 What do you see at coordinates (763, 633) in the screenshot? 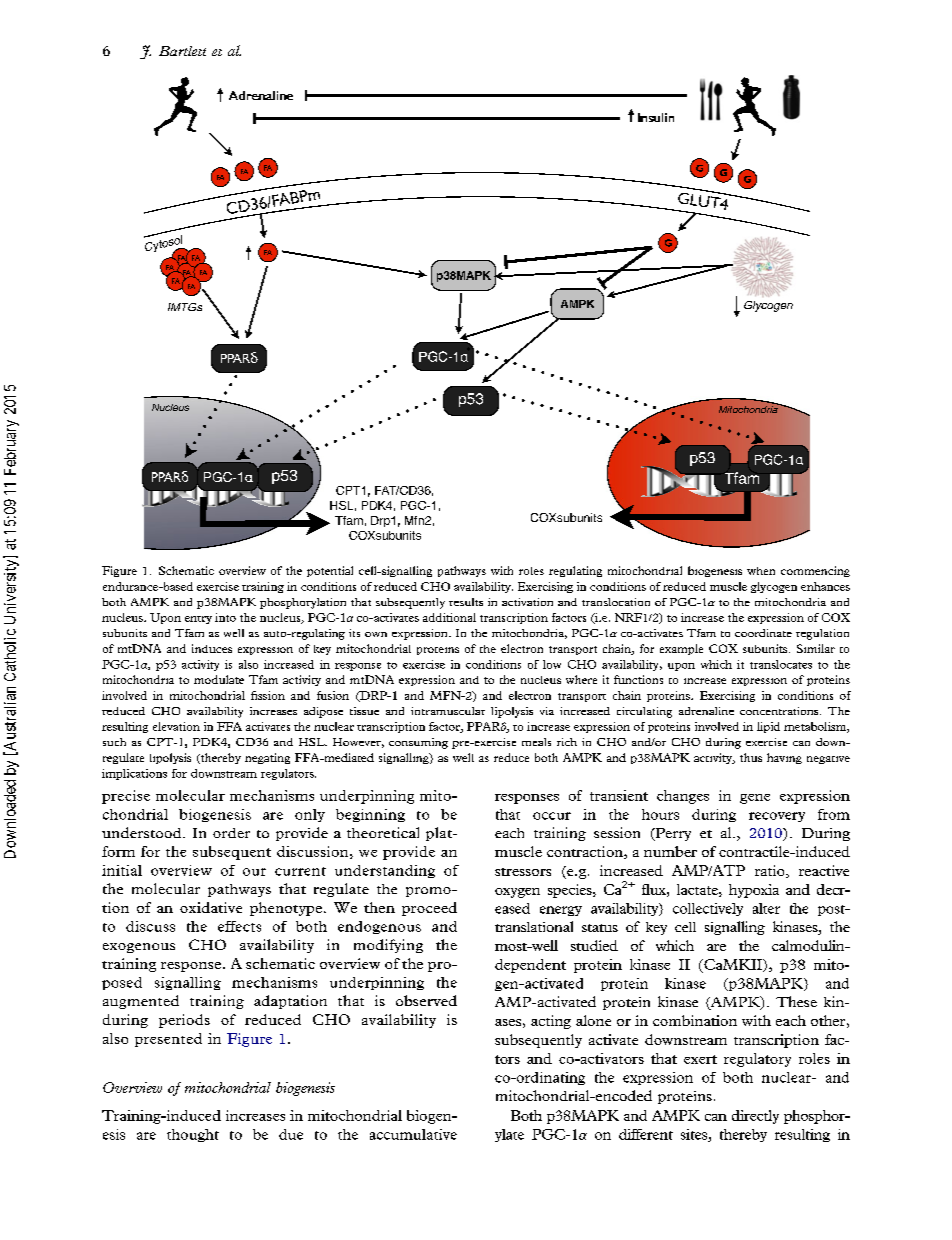
I see `coordinate` at bounding box center [763, 633].
